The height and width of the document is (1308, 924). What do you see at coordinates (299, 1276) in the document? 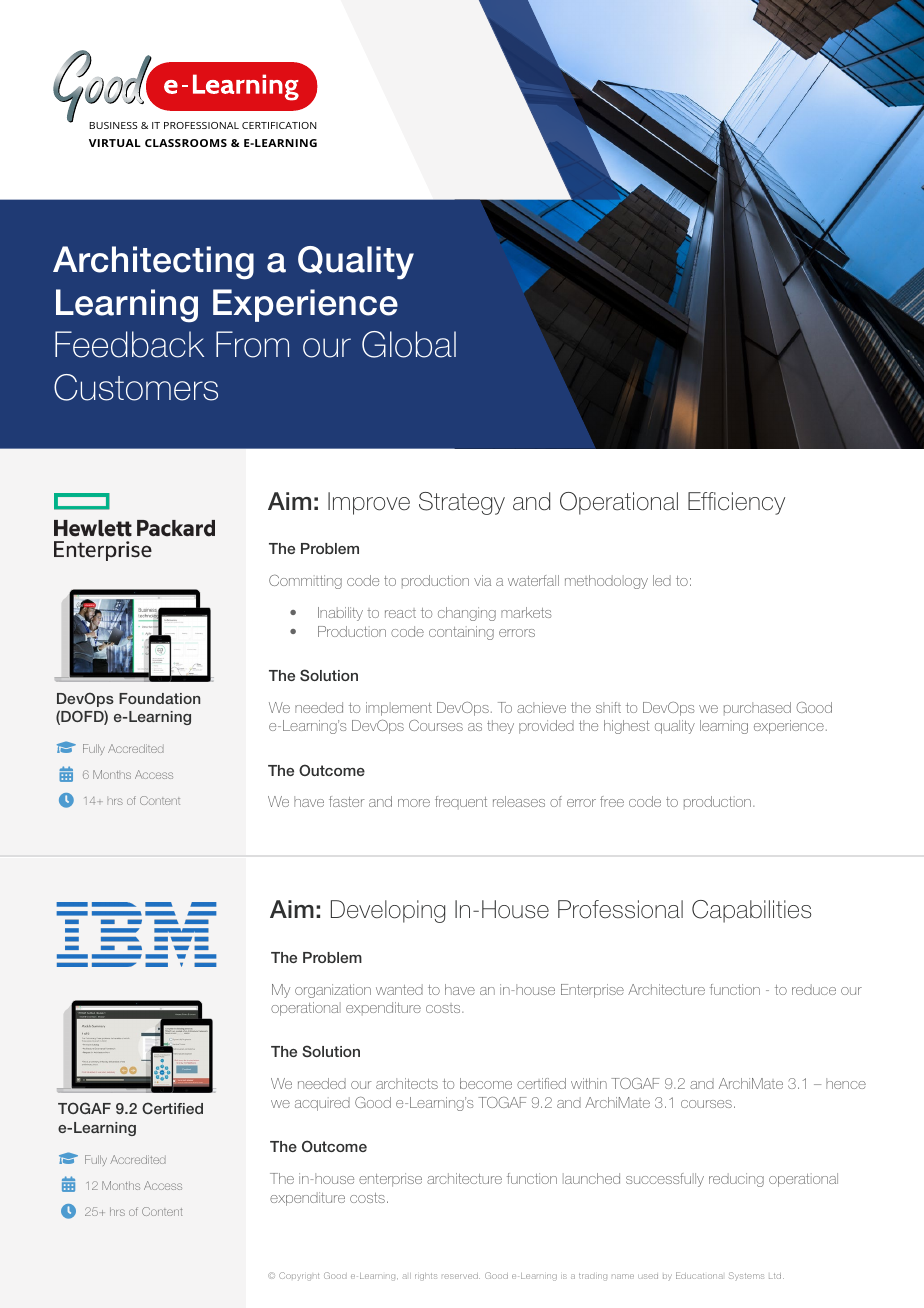
I see `Copyright` at bounding box center [299, 1276].
